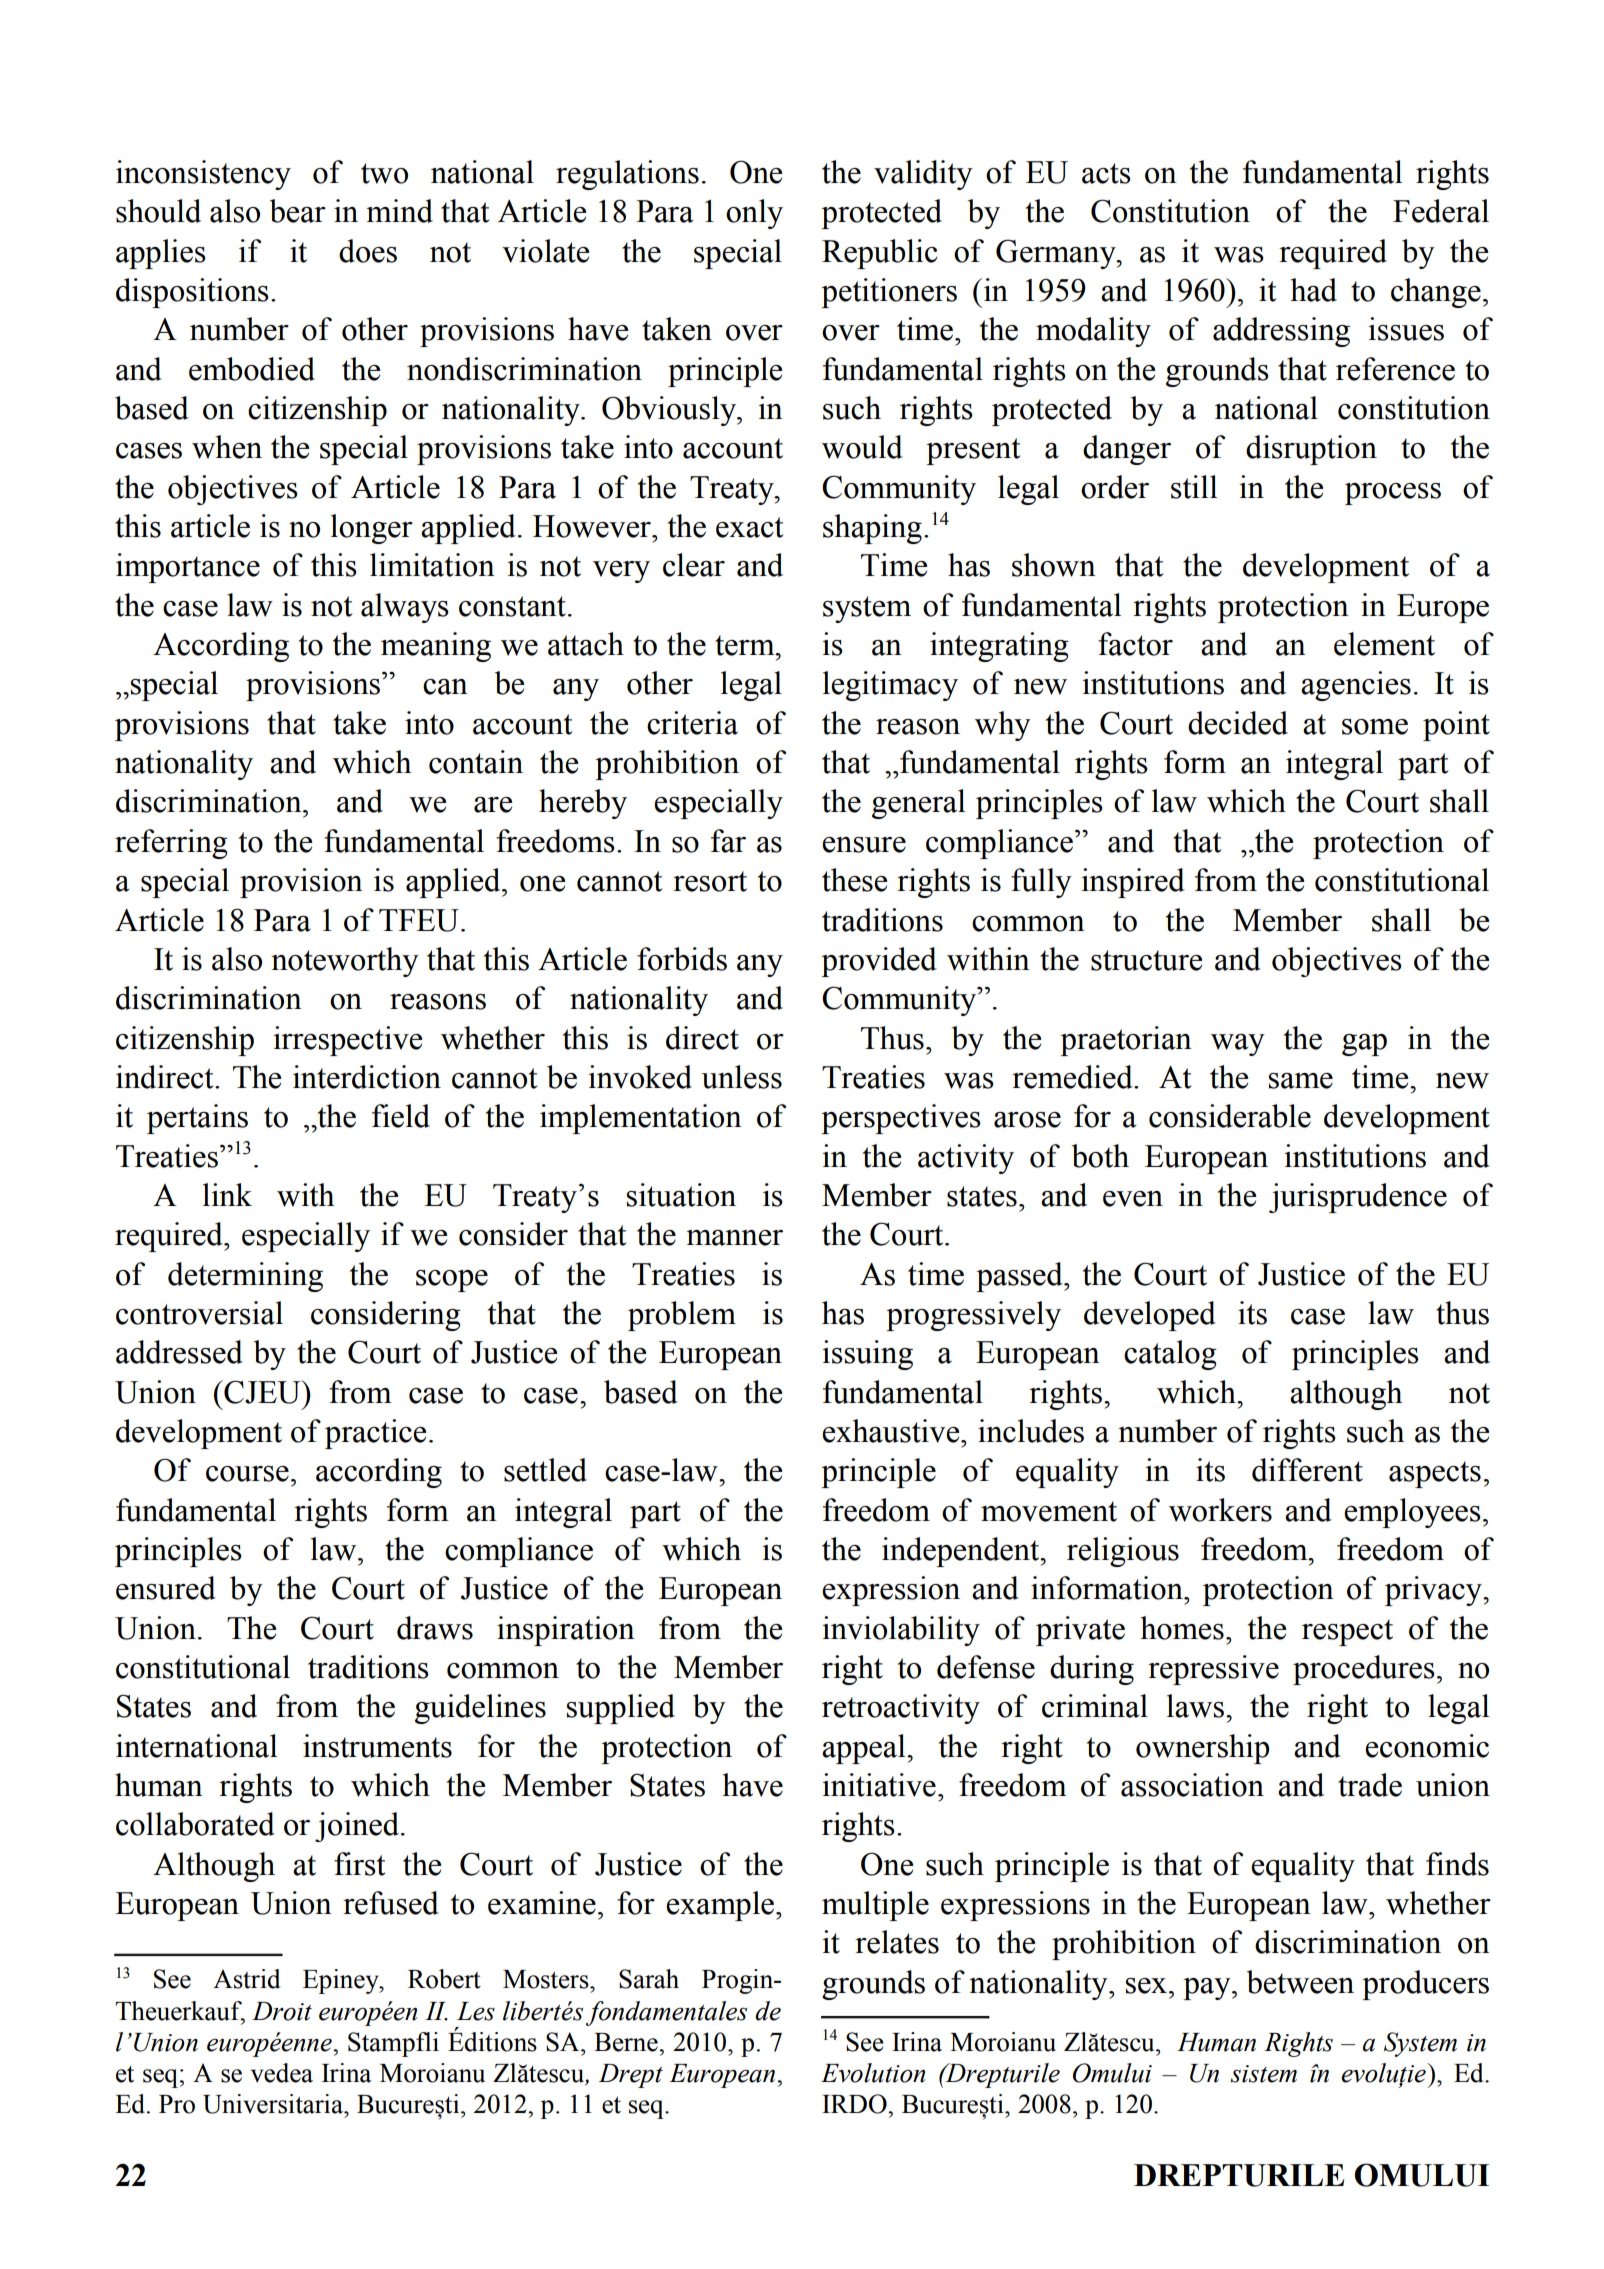 This screenshot has width=1604, height=2269. I want to click on bear, so click(298, 211).
